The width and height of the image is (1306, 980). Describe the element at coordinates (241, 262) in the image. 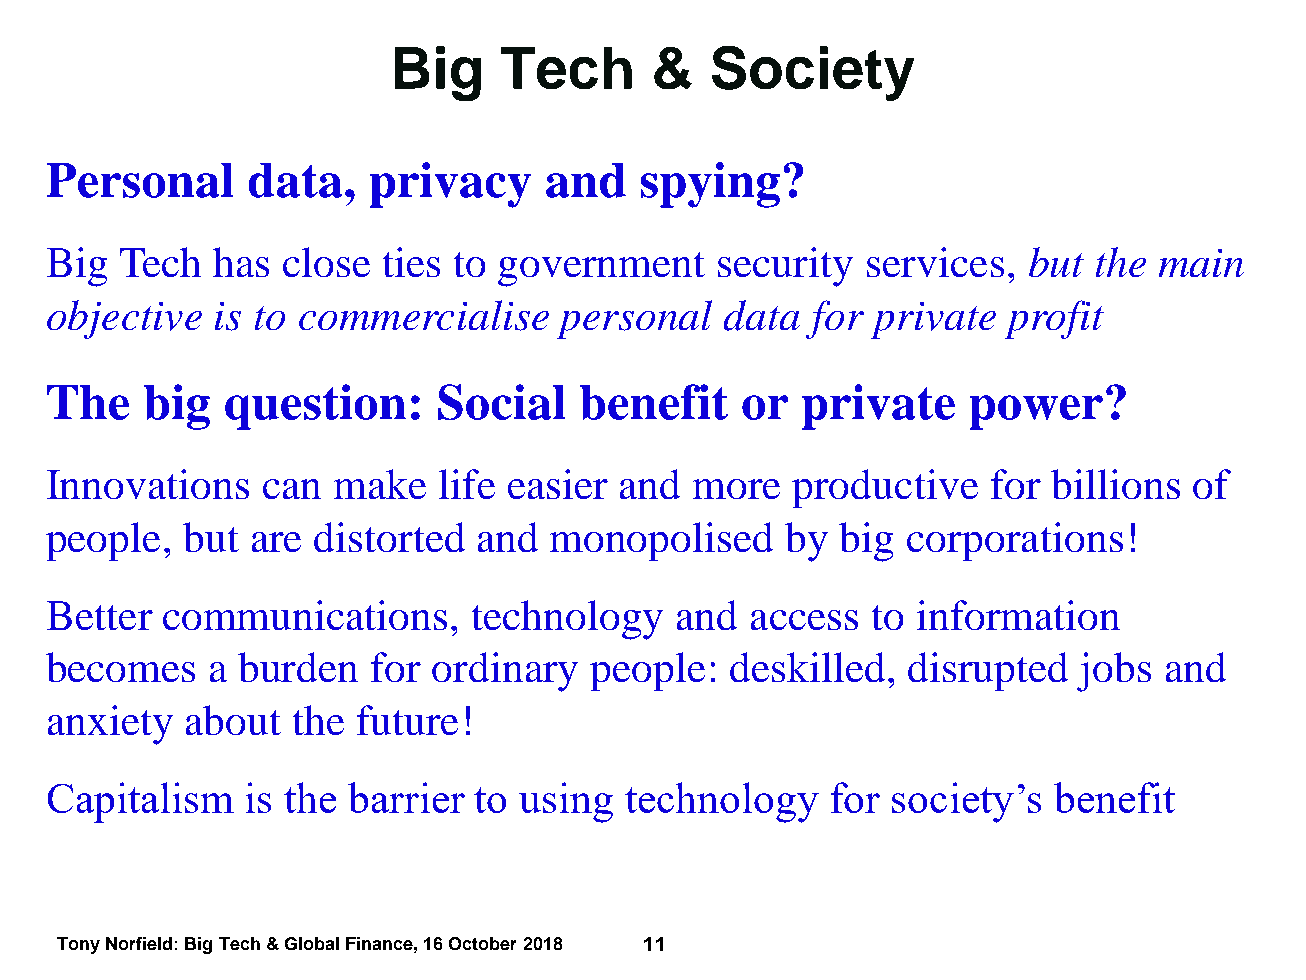

I see `has` at that location.
